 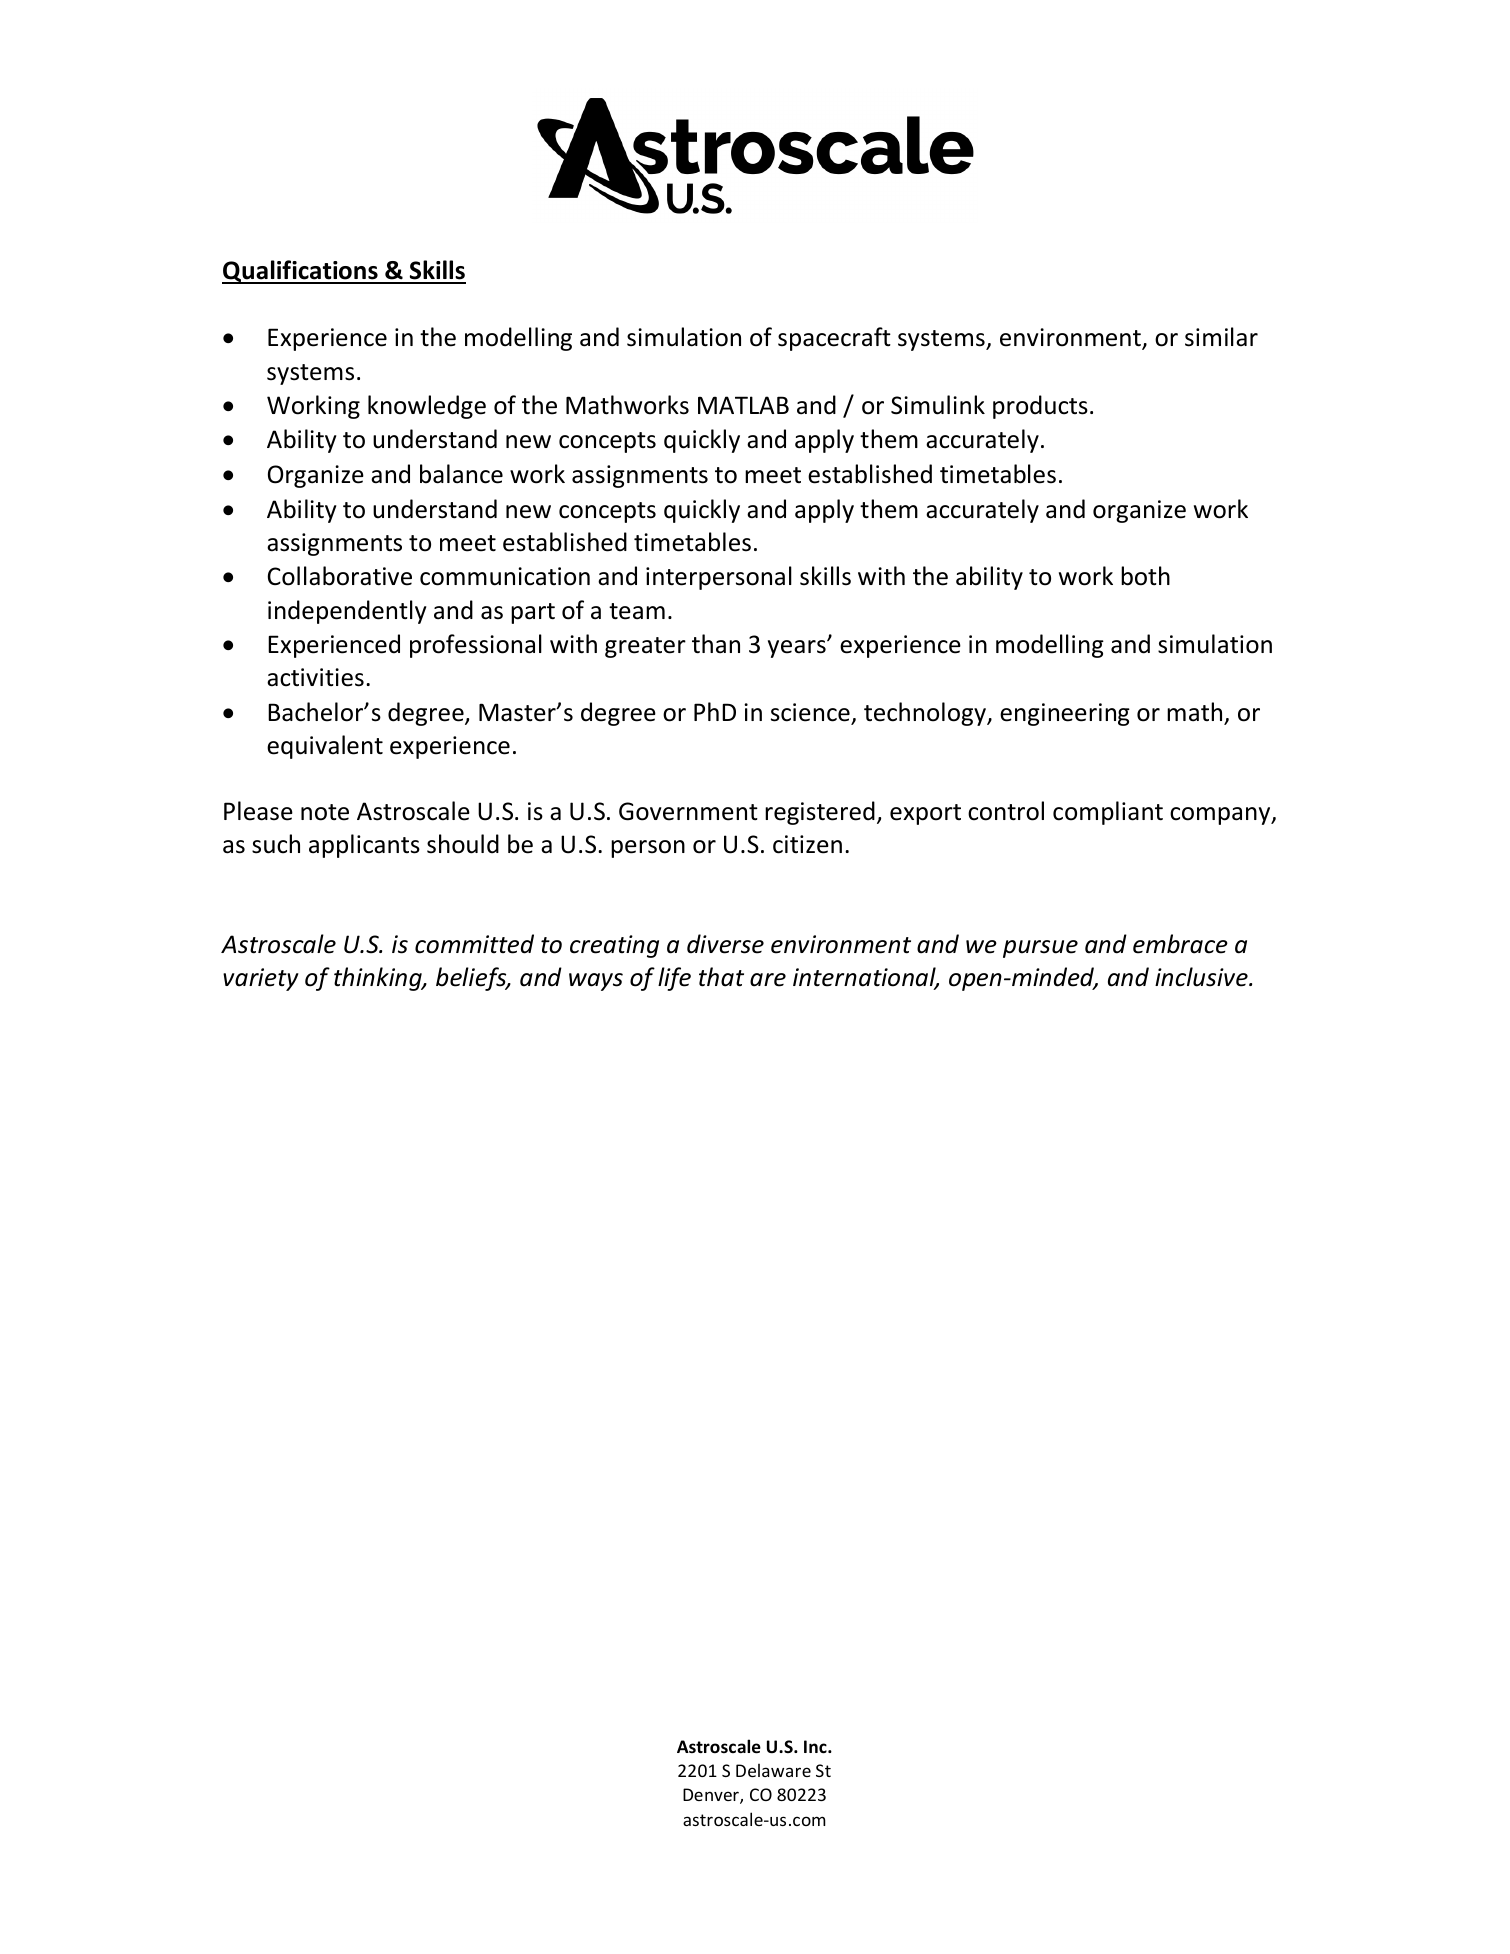 What do you see at coordinates (1202, 977) in the page?
I see `inclusive` at bounding box center [1202, 977].
